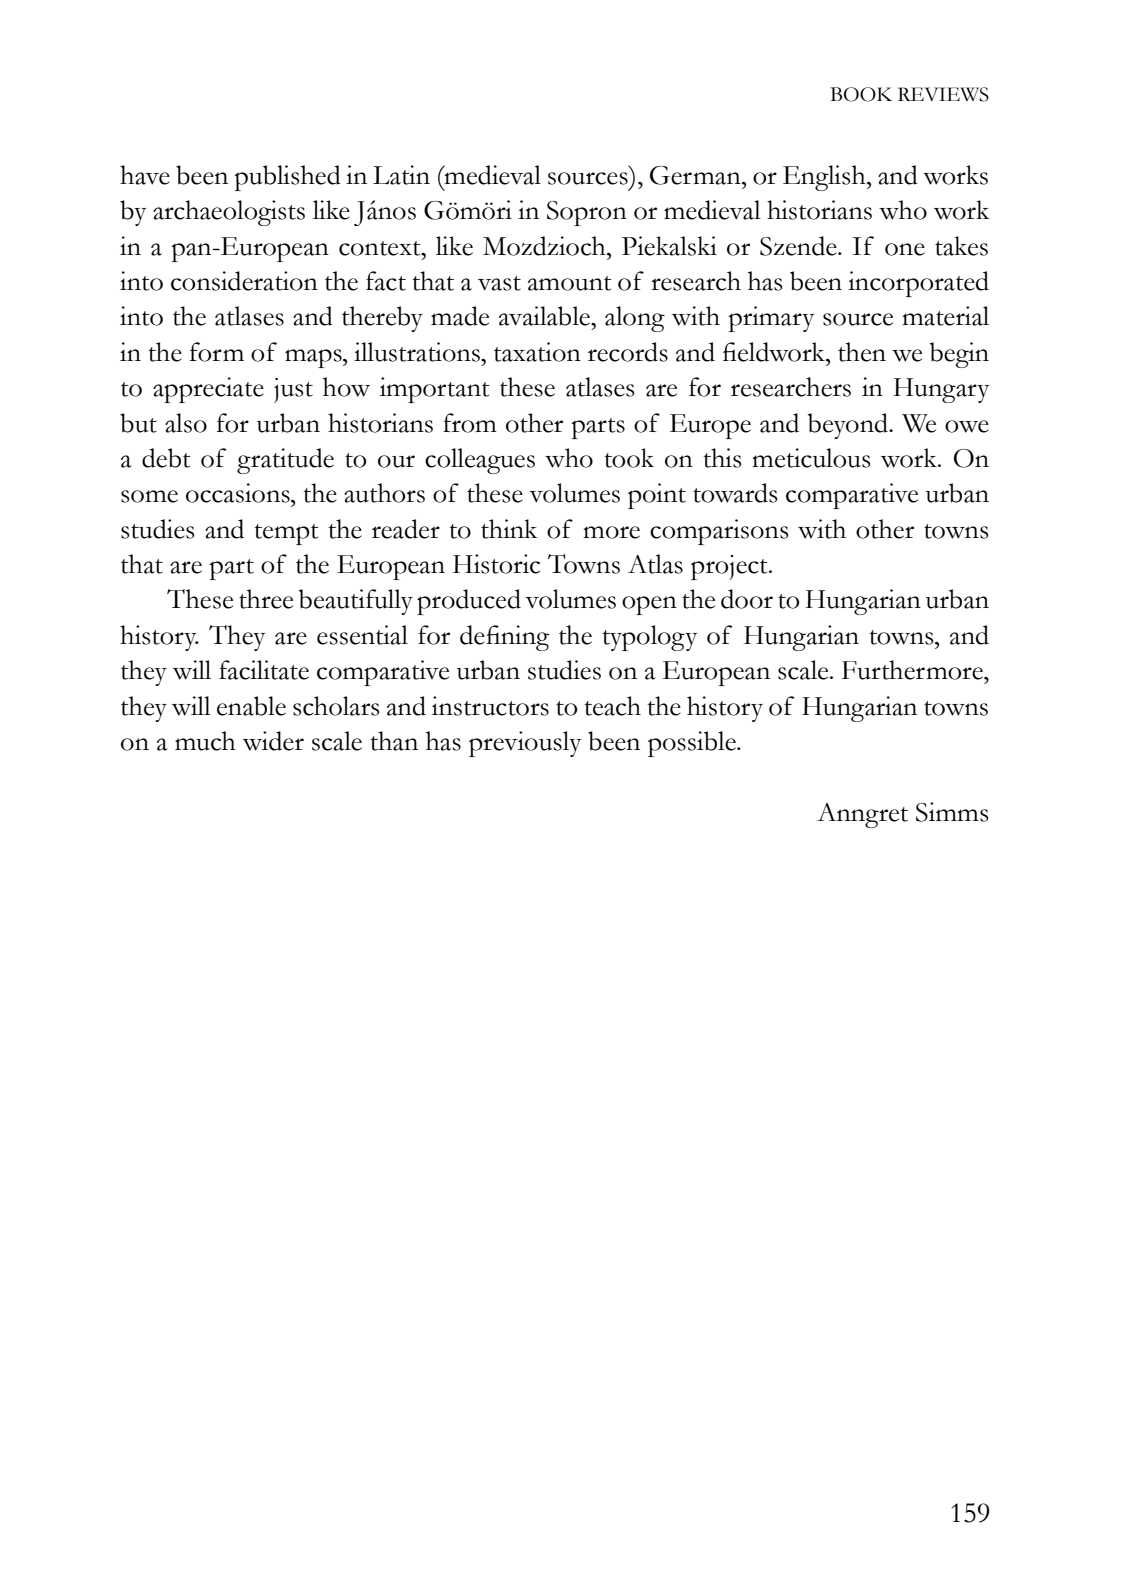  I want to click on much, so click(205, 741).
